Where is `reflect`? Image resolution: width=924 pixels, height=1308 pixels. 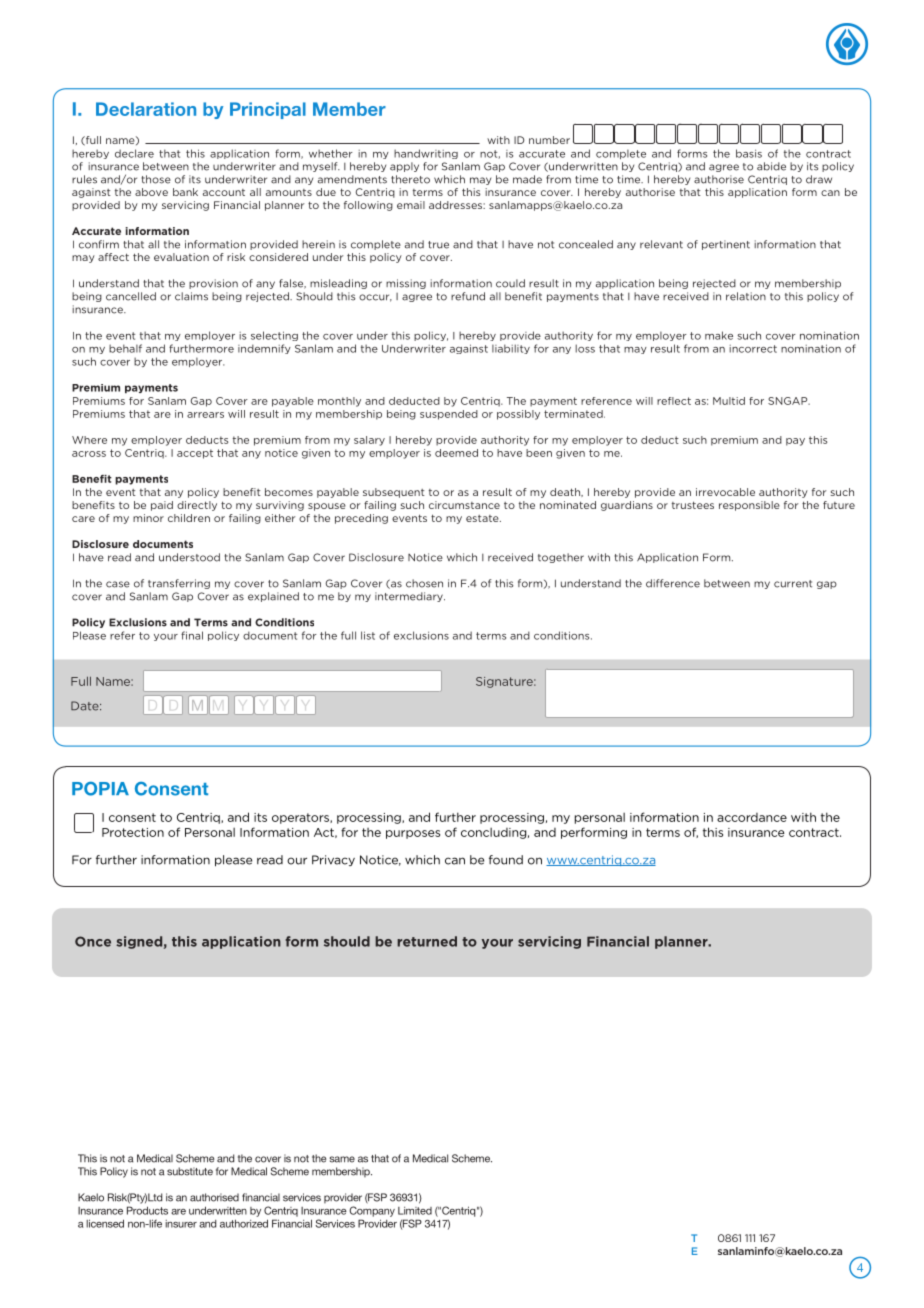 reflect is located at coordinates (674, 401).
